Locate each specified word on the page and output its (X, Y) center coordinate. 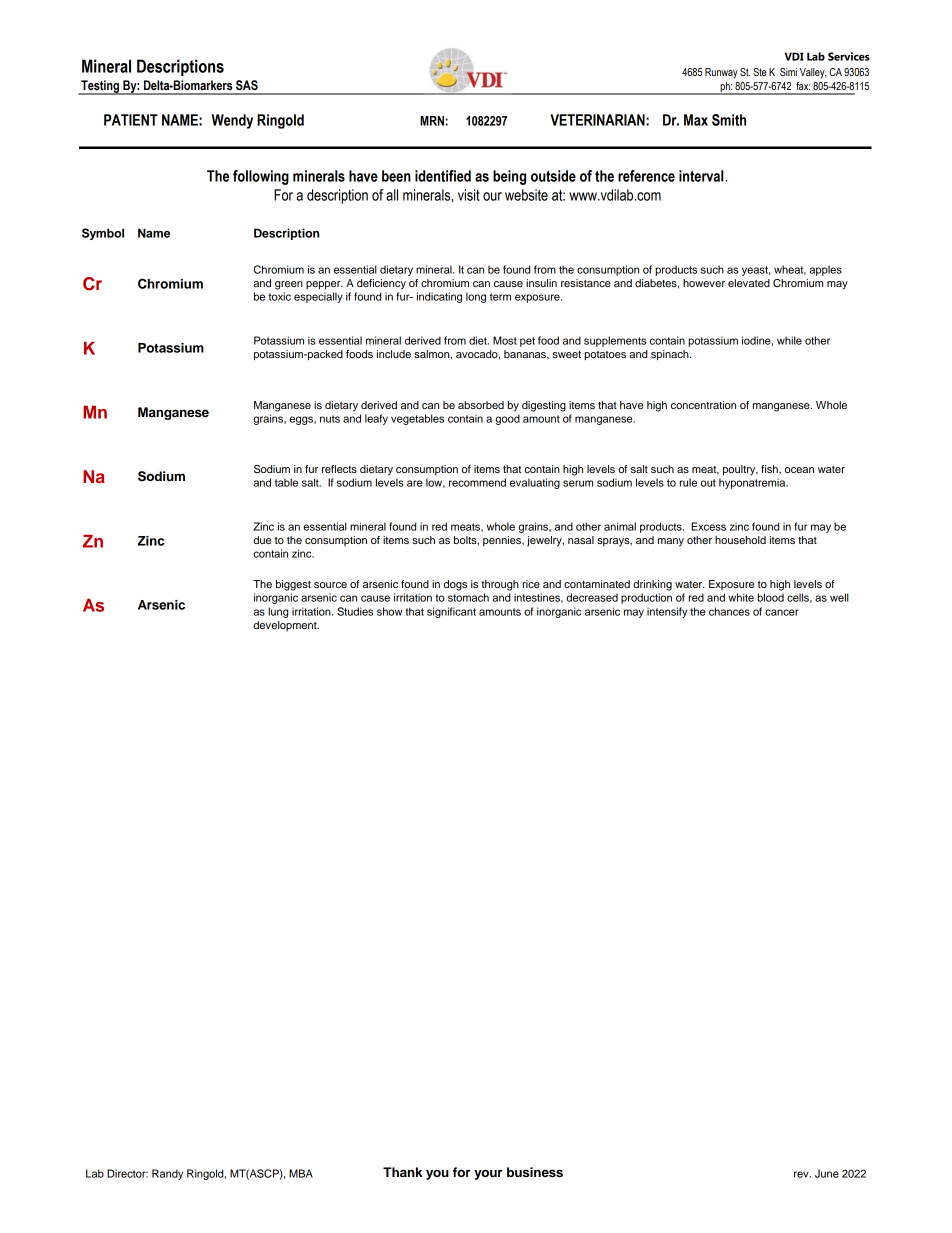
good (507, 419)
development (286, 626)
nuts (330, 419)
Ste (760, 72)
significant (451, 612)
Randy (167, 1174)
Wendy (232, 121)
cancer (782, 612)
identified (443, 176)
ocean (799, 470)
